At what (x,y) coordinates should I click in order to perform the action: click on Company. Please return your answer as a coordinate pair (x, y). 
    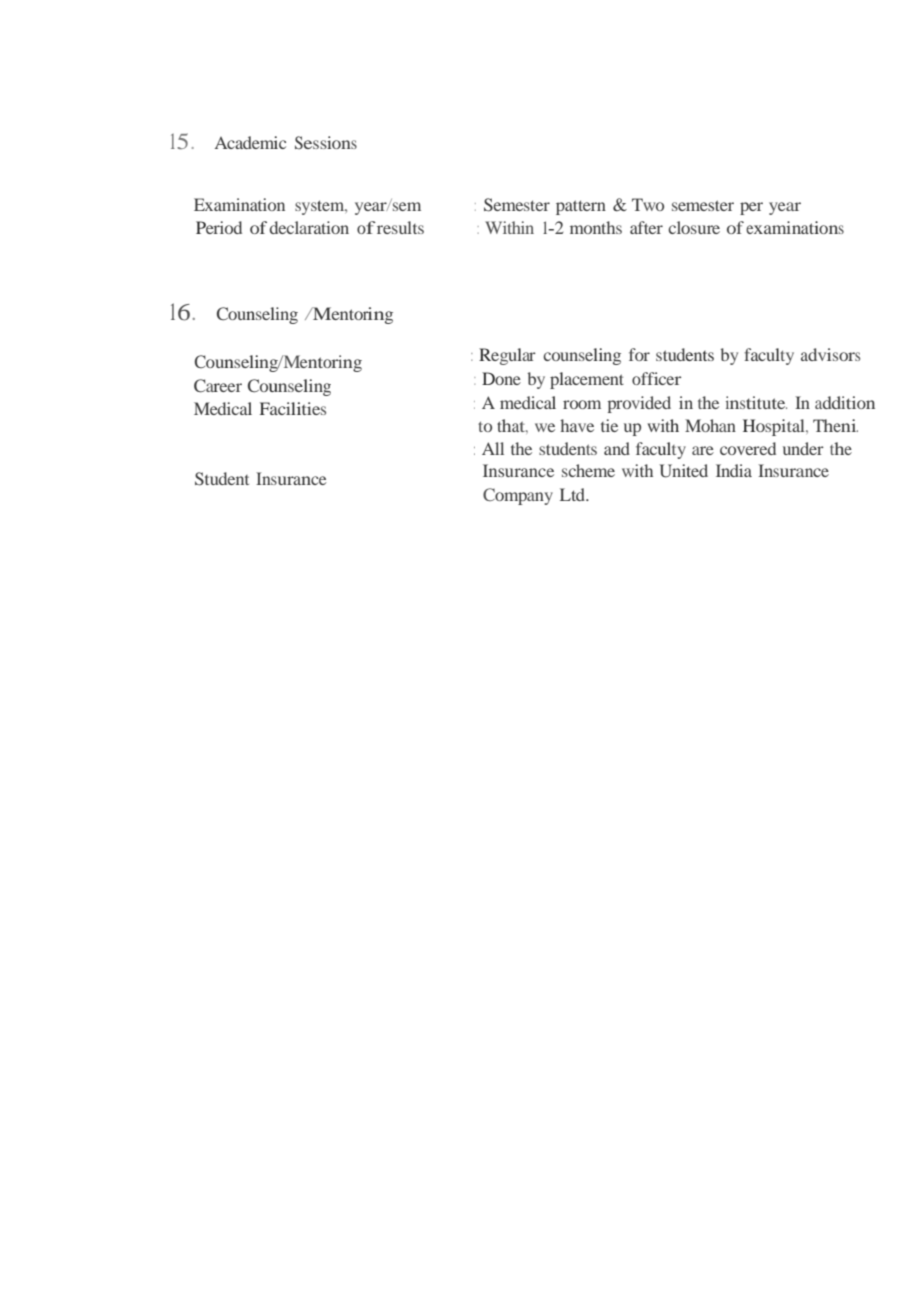
    Looking at the image, I should click on (518, 496).
